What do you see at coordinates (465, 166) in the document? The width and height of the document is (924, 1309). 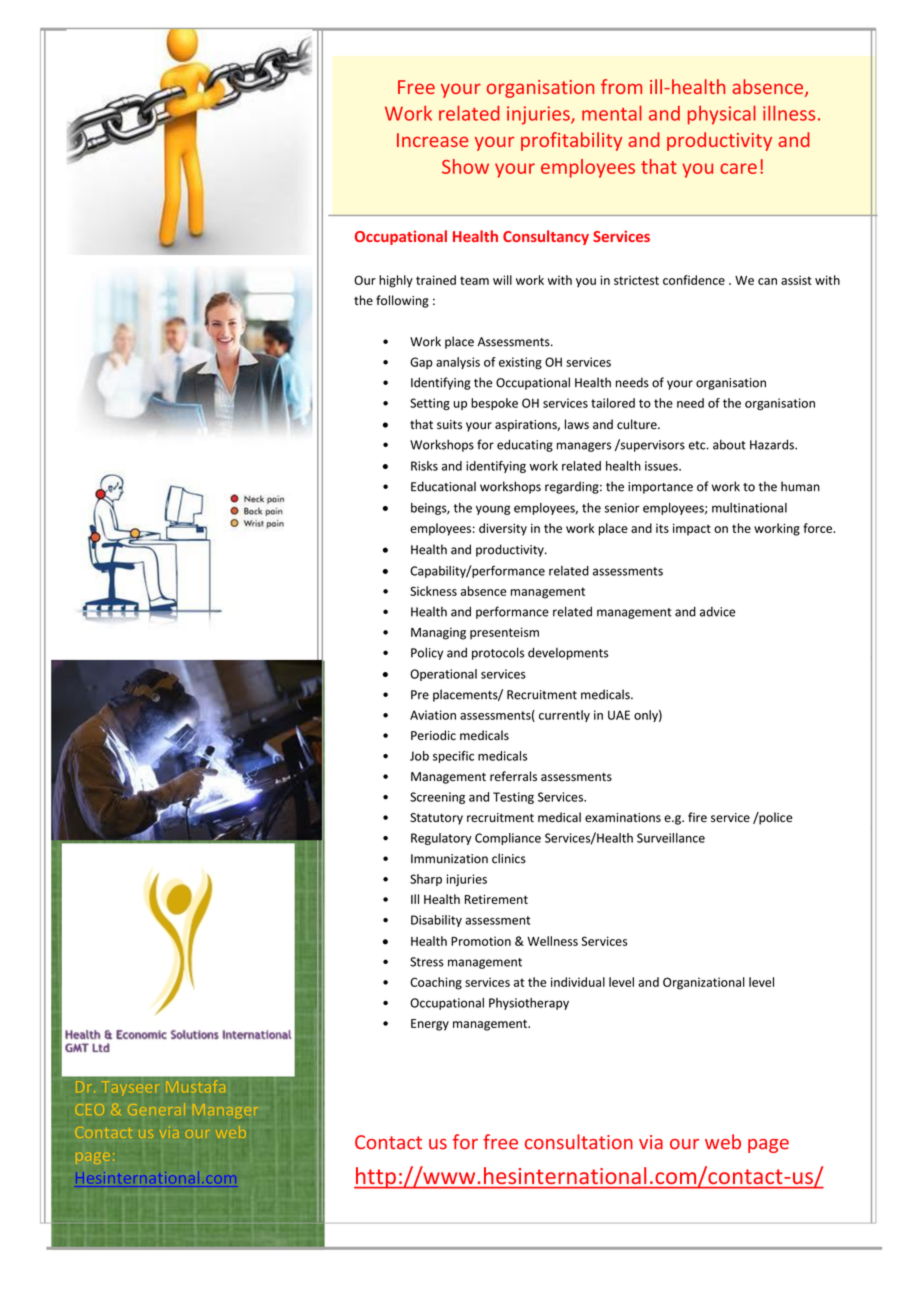 I see `Show` at bounding box center [465, 166].
